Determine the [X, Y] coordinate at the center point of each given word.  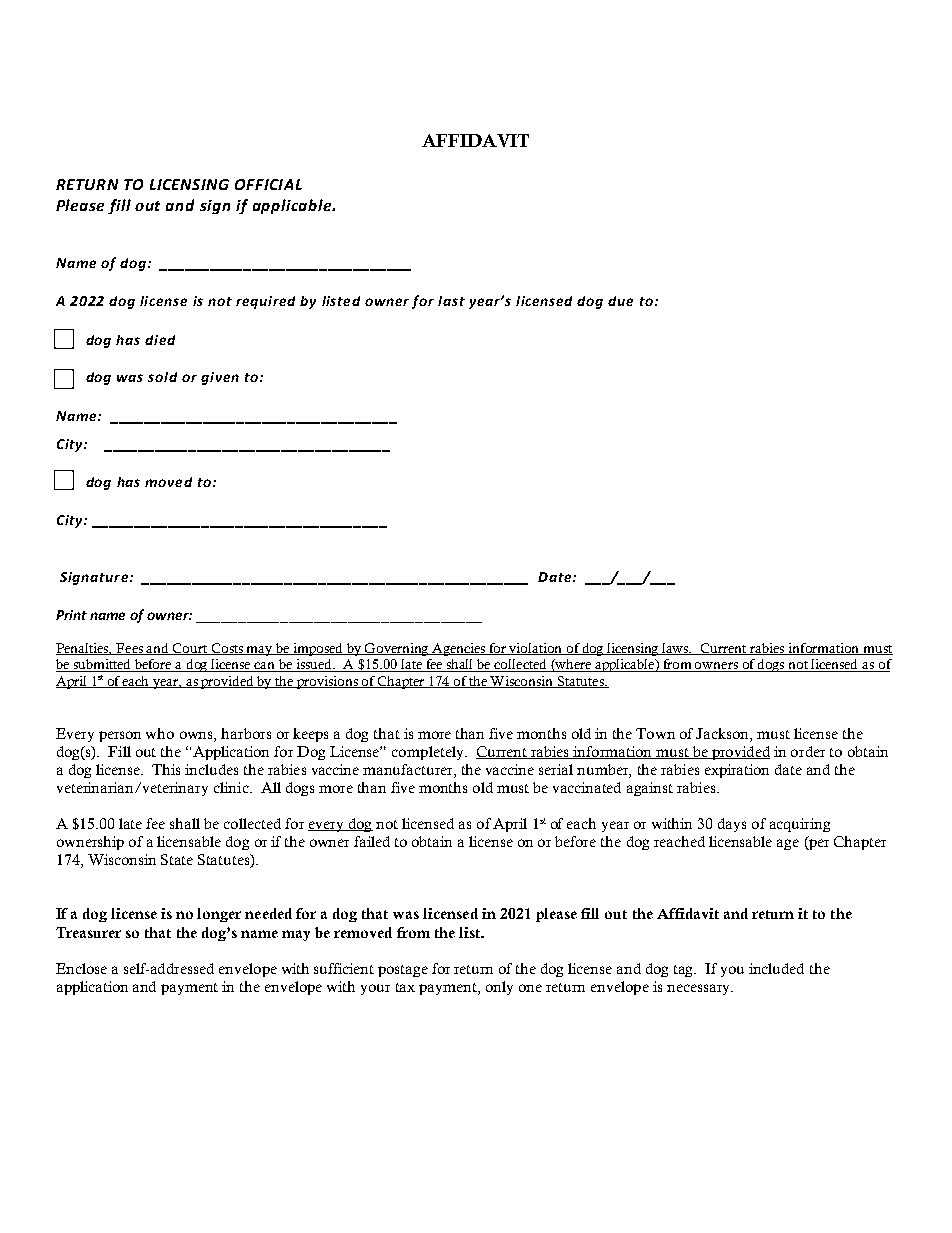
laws [676, 649]
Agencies [459, 649]
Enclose [81, 968]
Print [71, 615]
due [620, 301]
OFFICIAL [268, 184]
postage [403, 971]
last [451, 301]
